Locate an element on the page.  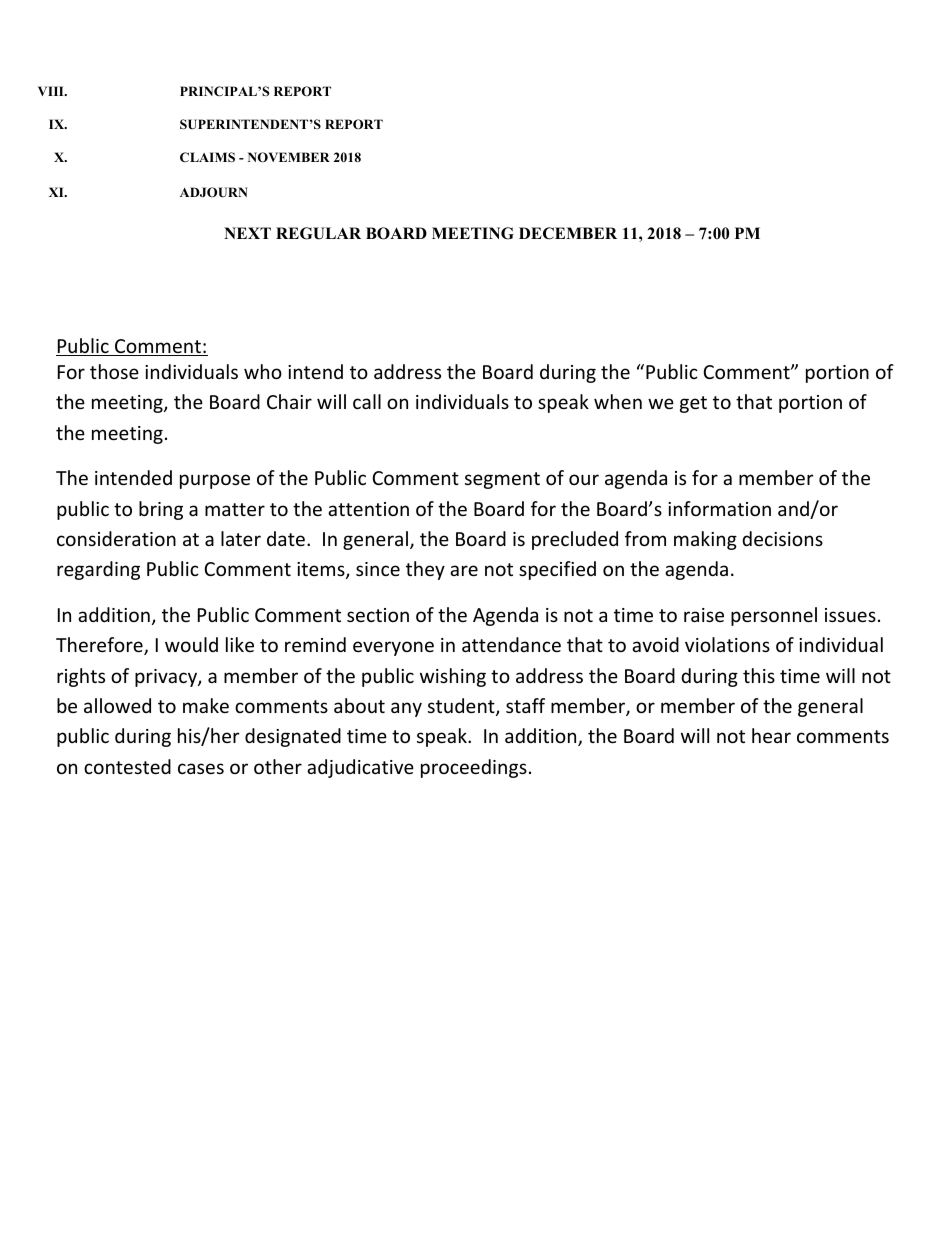
proceedings is located at coordinates (474, 768).
